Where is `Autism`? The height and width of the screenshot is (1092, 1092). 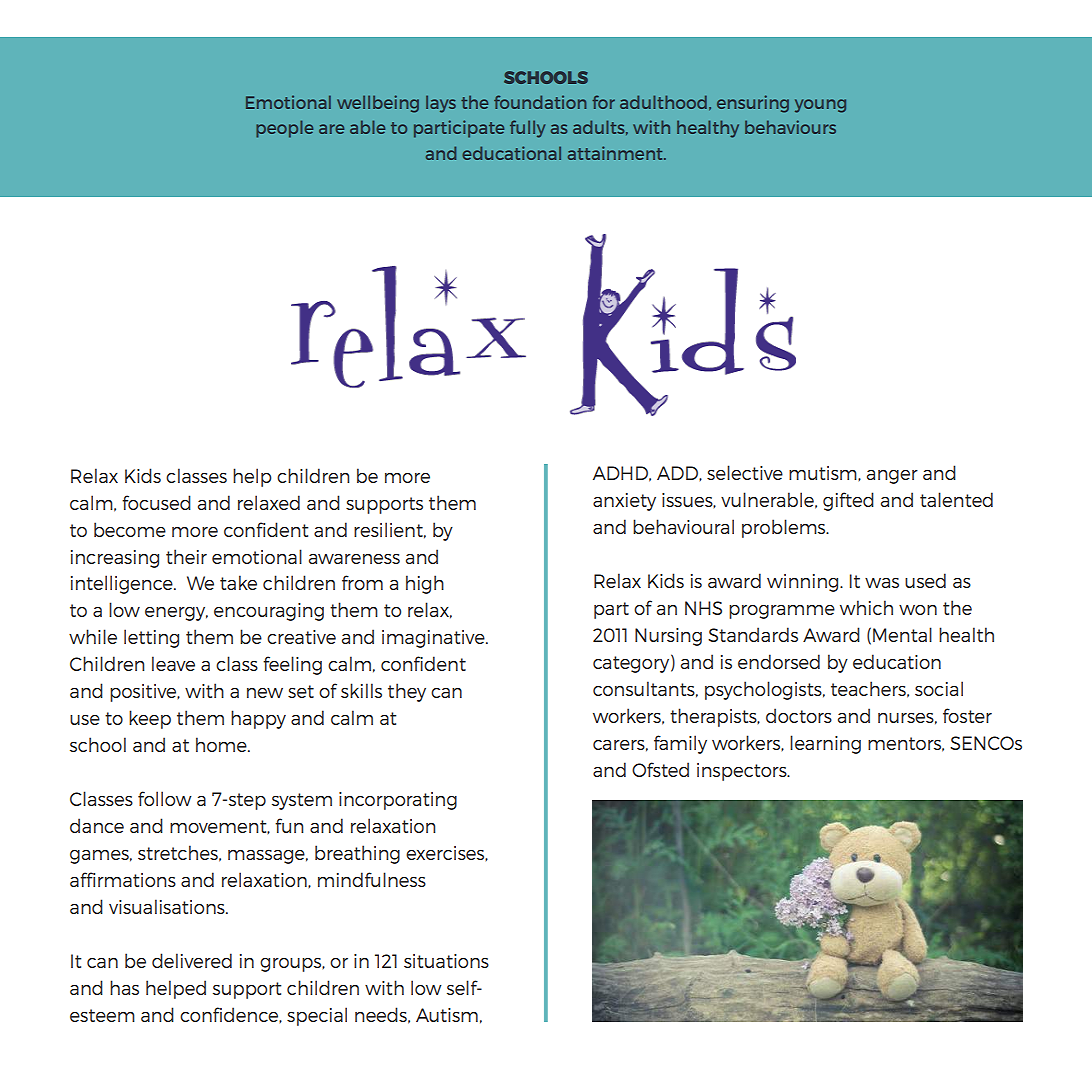 Autism is located at coordinates (447, 1015).
